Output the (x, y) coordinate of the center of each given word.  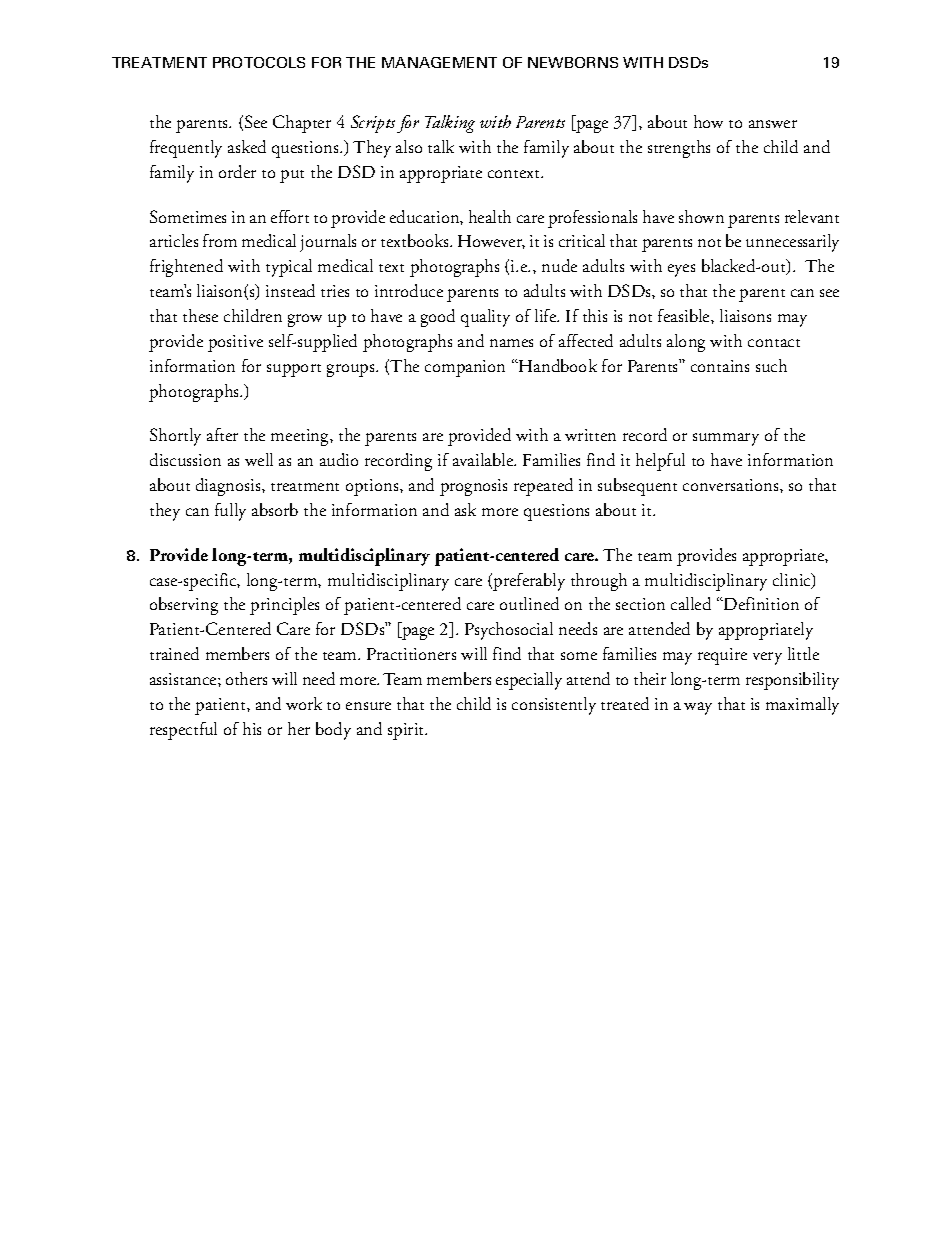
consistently (554, 706)
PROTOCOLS (259, 62)
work (304, 703)
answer (773, 124)
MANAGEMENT (439, 62)
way (698, 708)
